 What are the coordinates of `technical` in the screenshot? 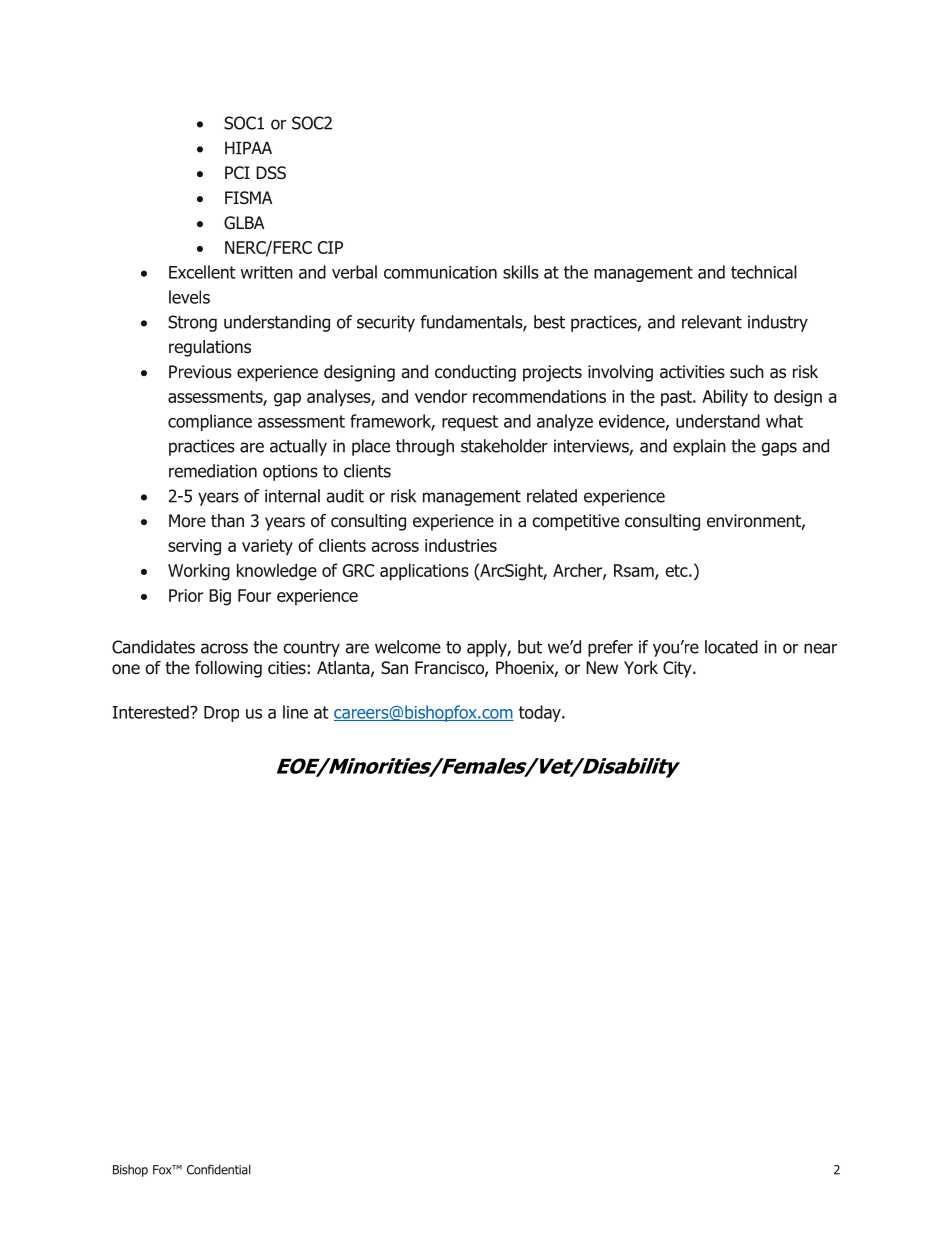 It's located at (764, 272).
